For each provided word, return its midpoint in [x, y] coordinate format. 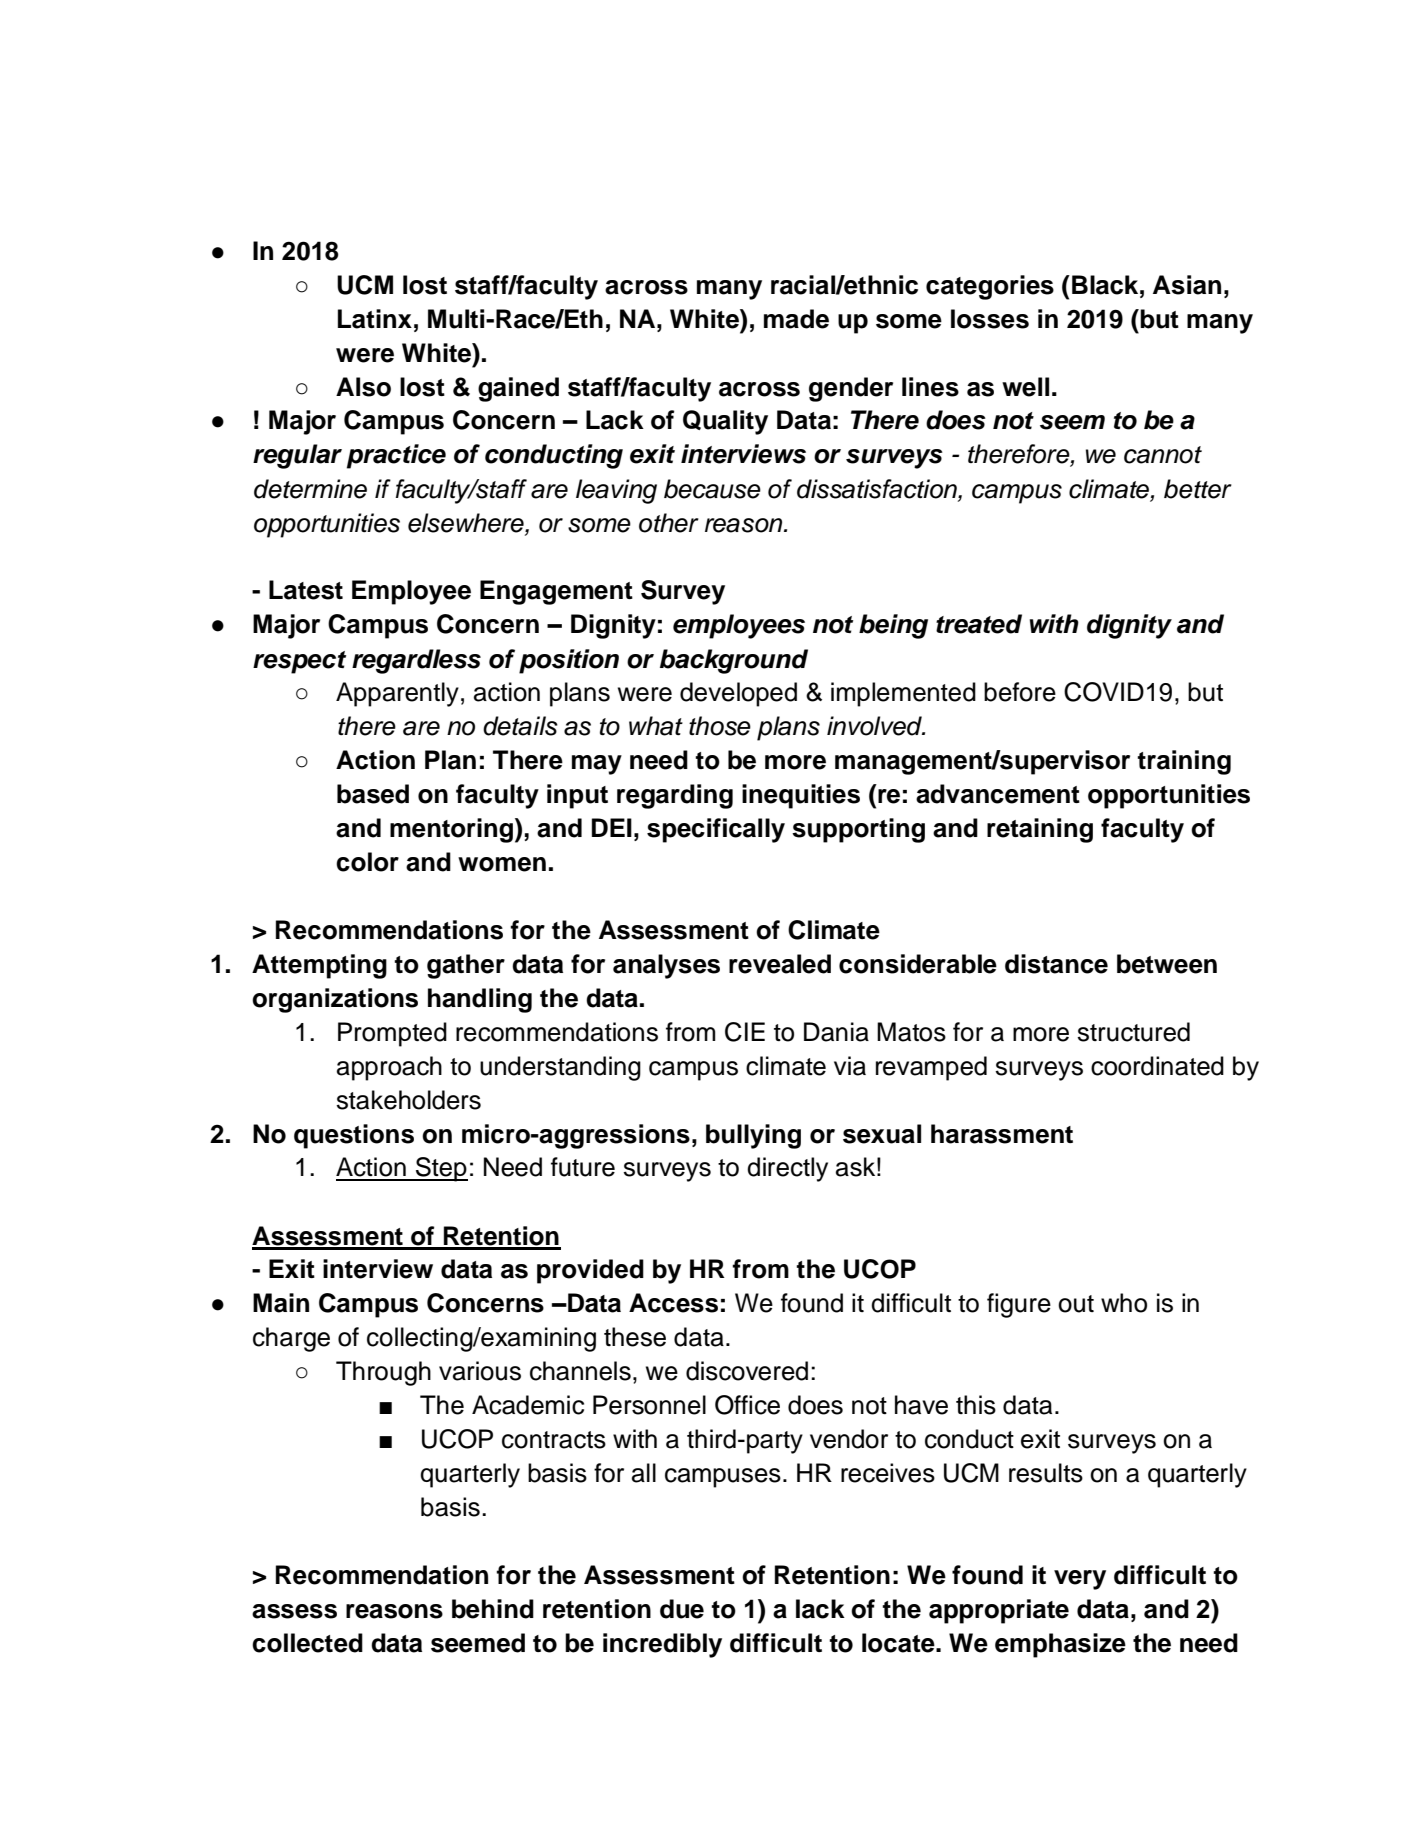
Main [281, 1303]
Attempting [319, 966]
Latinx [375, 319]
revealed [780, 964]
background [734, 661]
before [1020, 692]
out [1076, 1304]
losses [990, 319]
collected [307, 1643]
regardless [416, 661]
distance [1056, 964]
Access [673, 1303]
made [796, 319]
